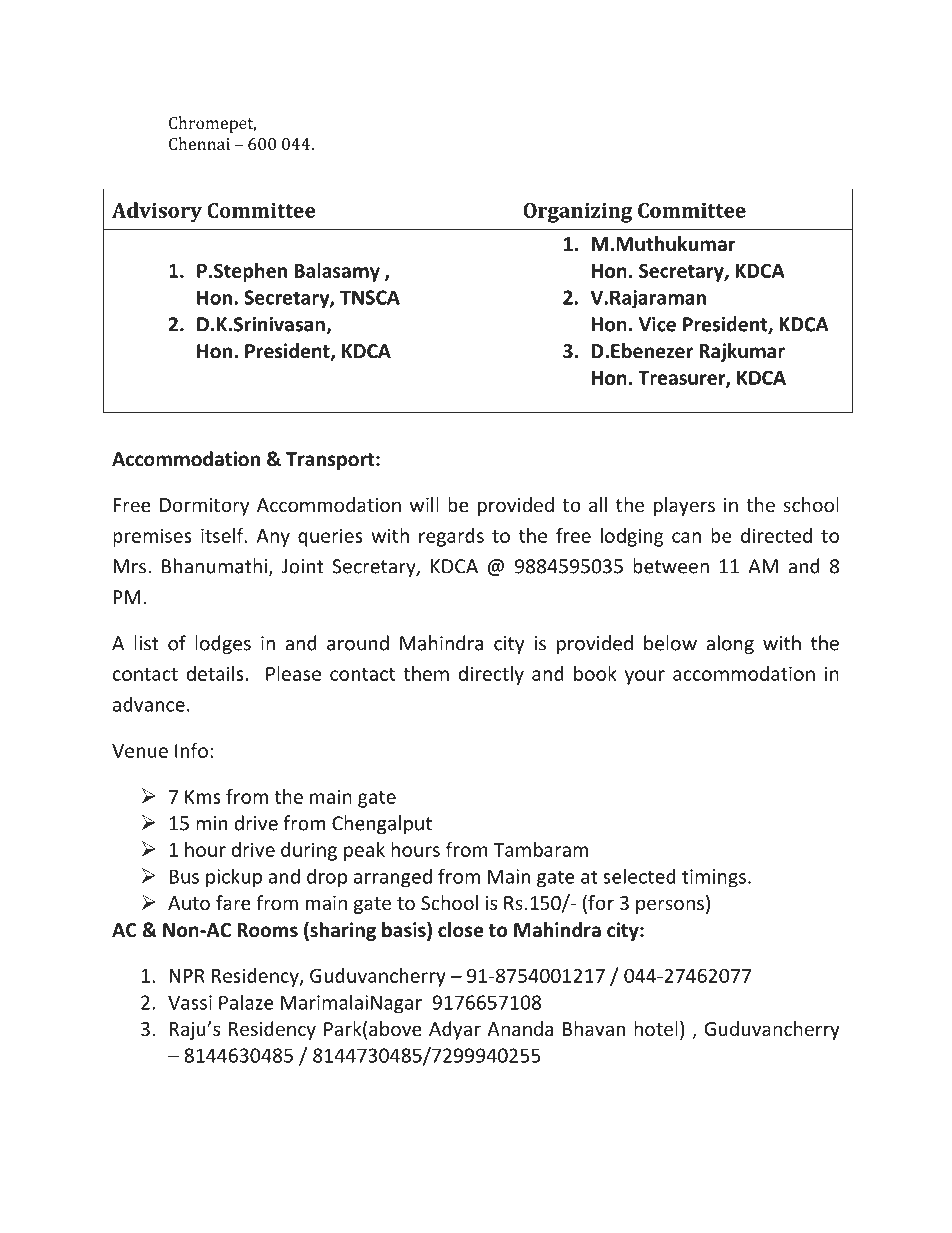 The image size is (952, 1233). I want to click on Chennai, so click(199, 143).
